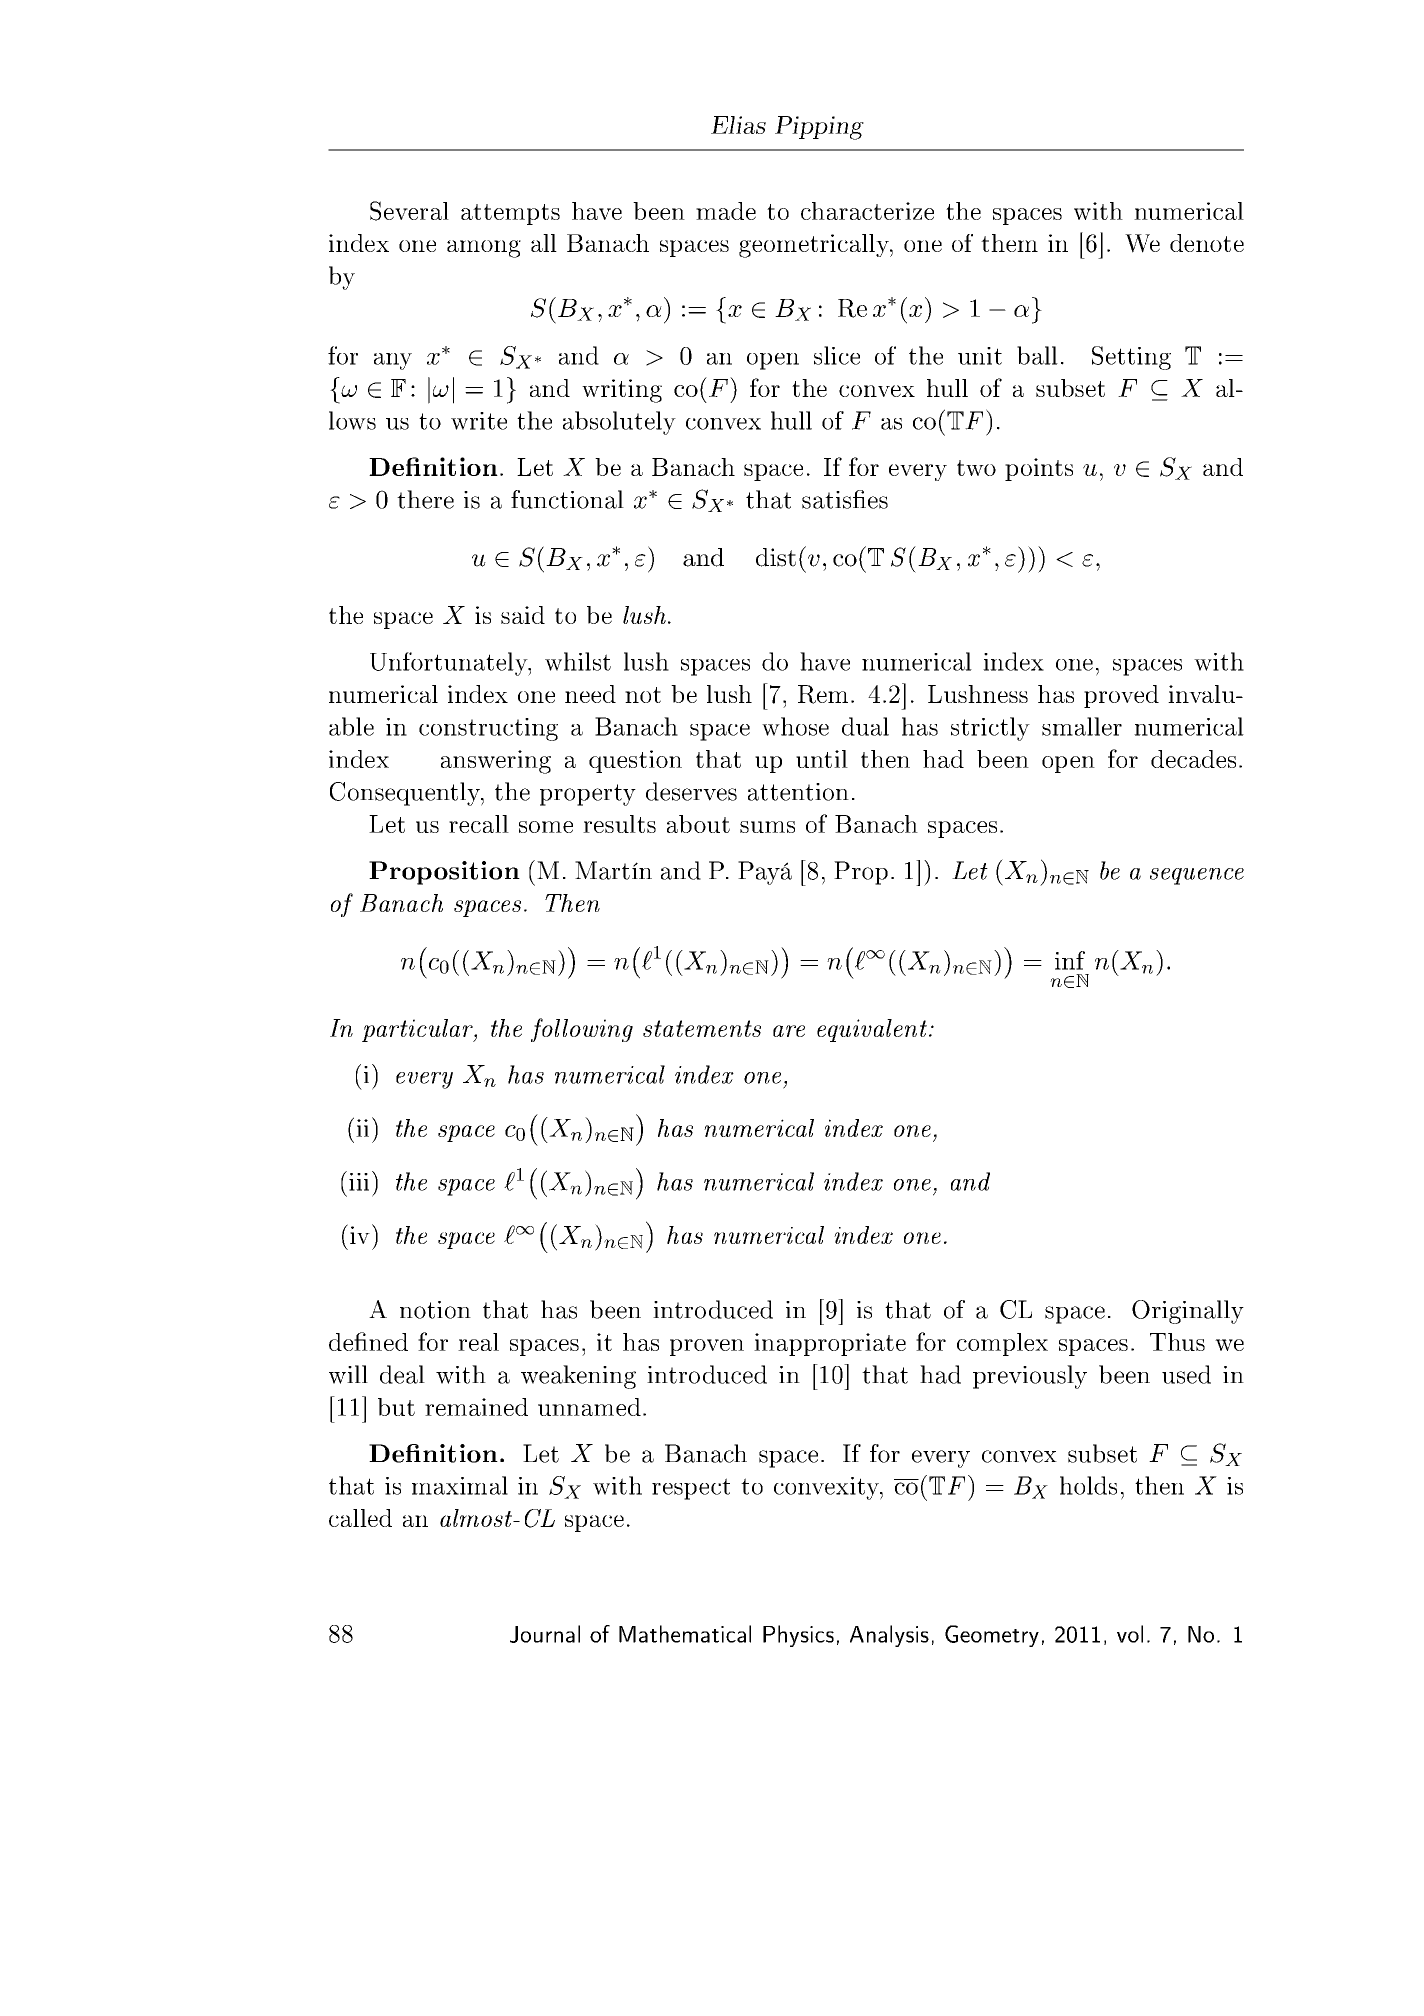 Image resolution: width=1424 pixels, height=2016 pixels. What do you see at coordinates (798, 1636) in the document?
I see `Physics` at bounding box center [798, 1636].
